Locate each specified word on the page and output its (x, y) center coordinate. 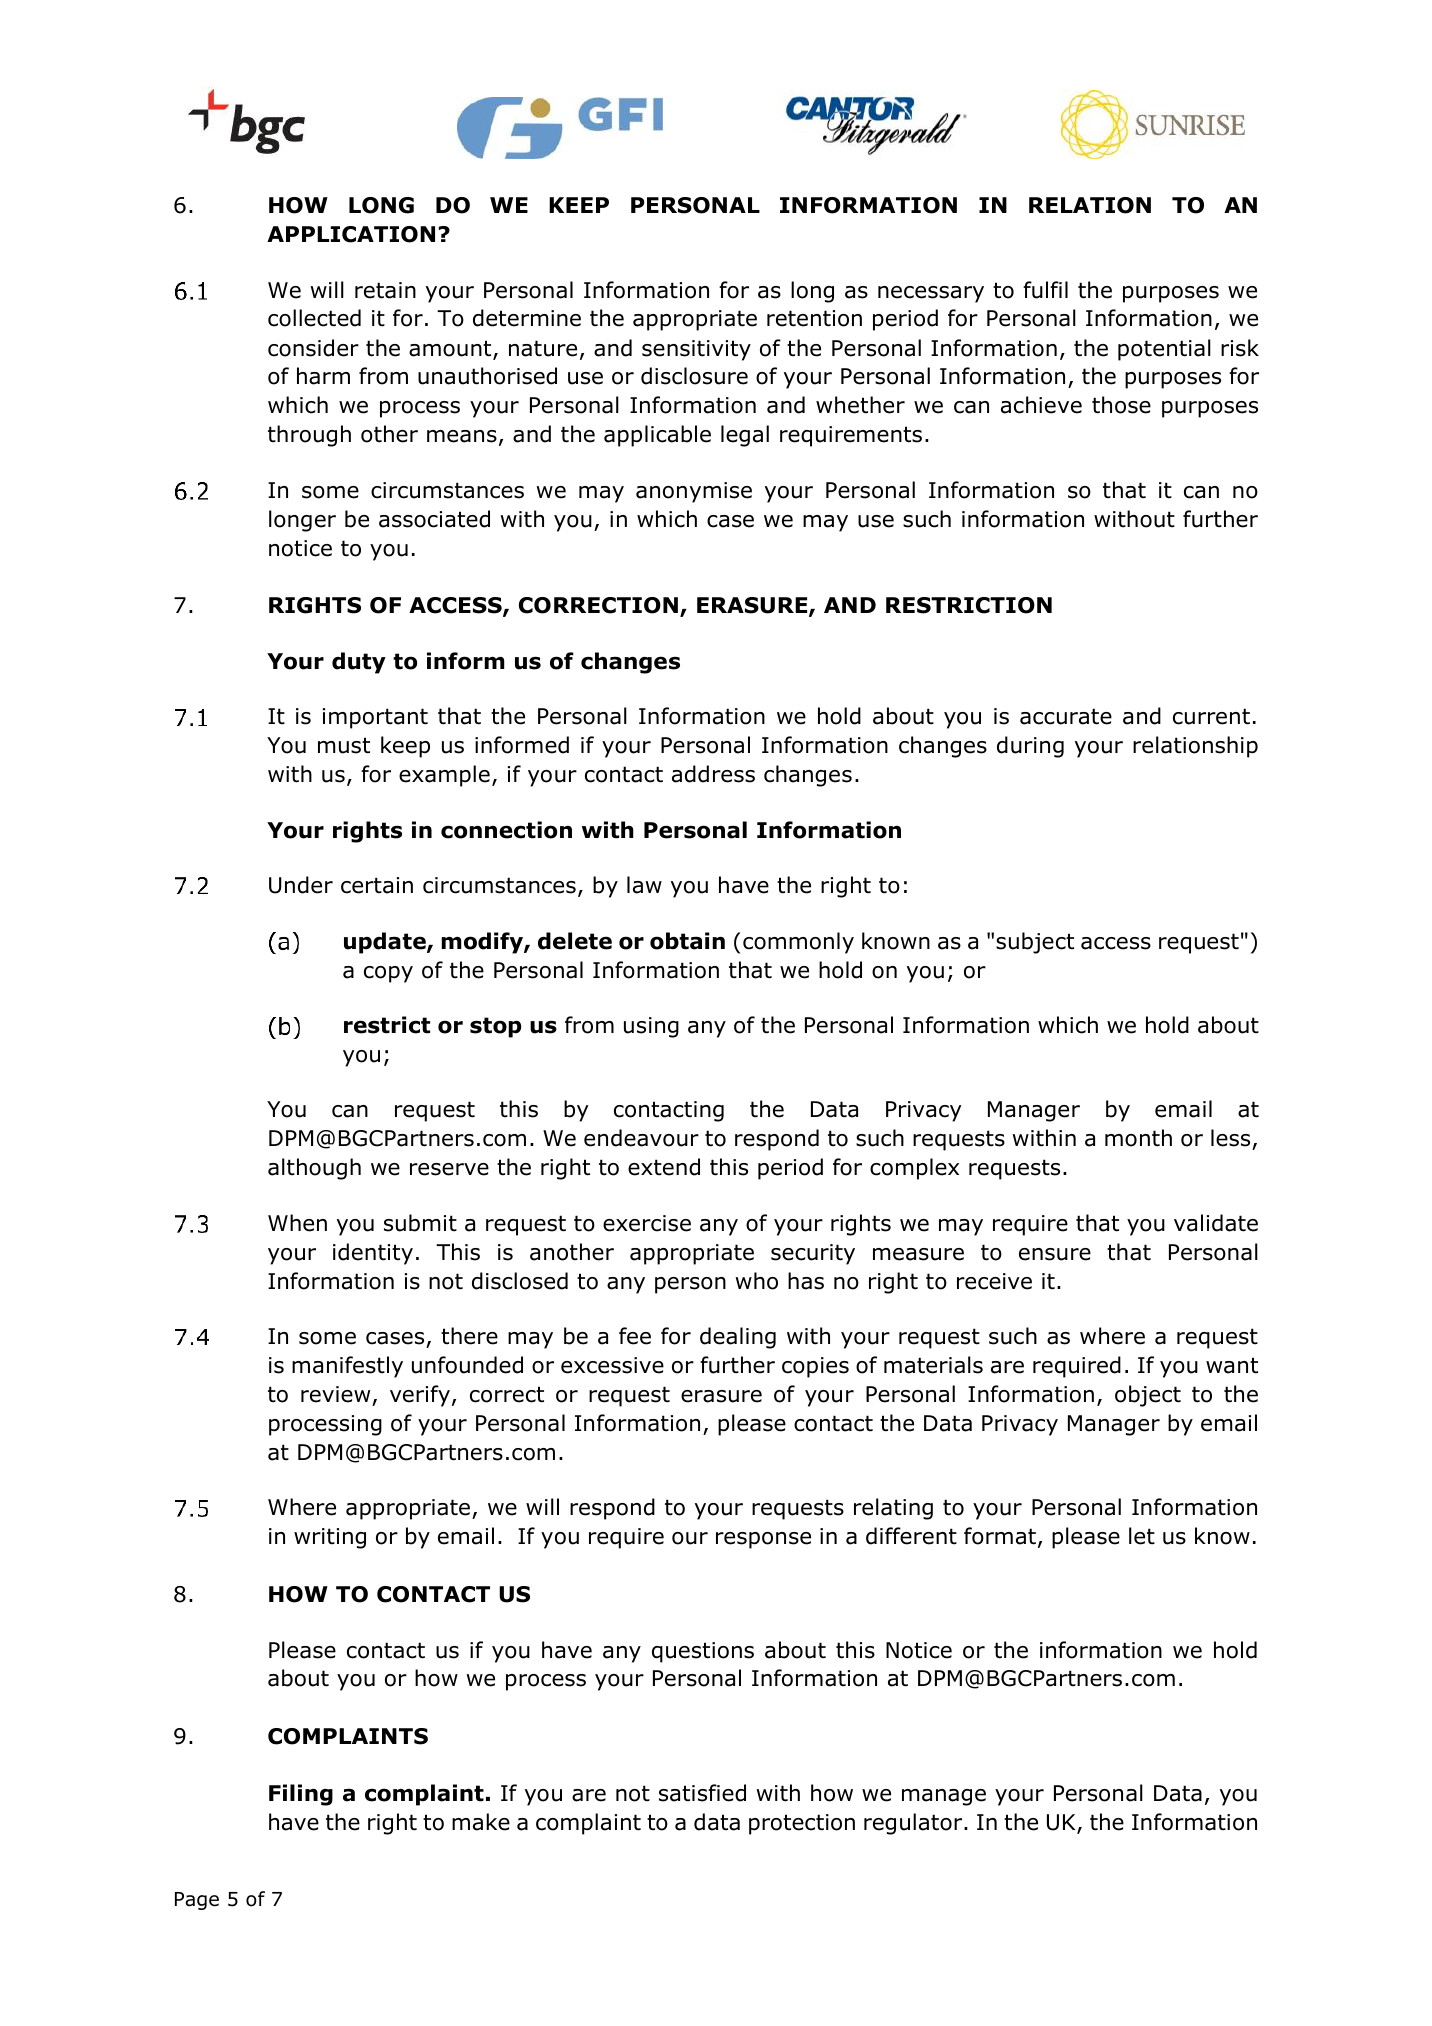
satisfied (702, 1793)
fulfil (1045, 290)
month (1138, 1138)
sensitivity (696, 350)
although (314, 1169)
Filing (301, 1795)
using (651, 1027)
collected (314, 318)
